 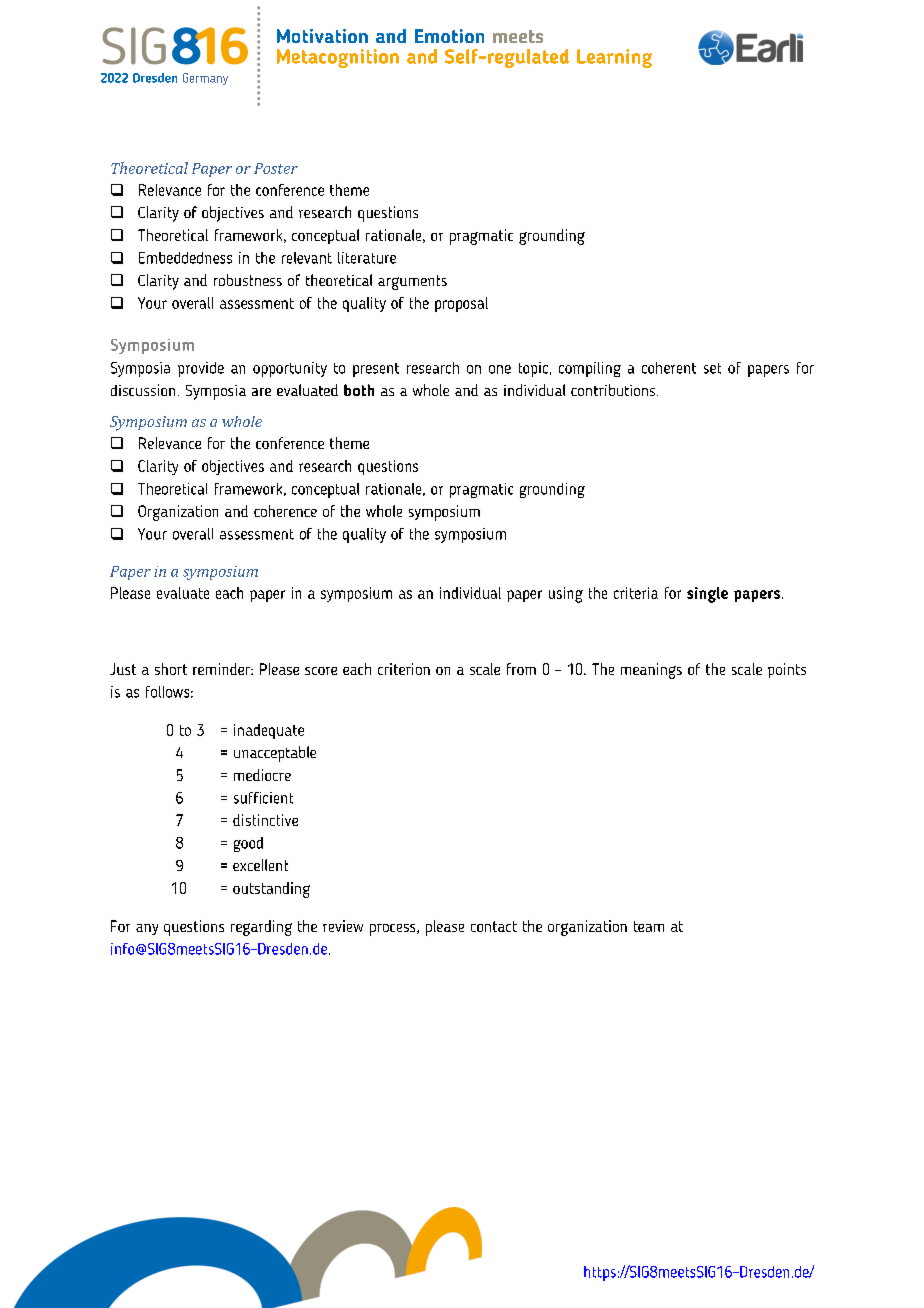 What do you see at coordinates (707, 595) in the screenshot?
I see `single` at bounding box center [707, 595].
